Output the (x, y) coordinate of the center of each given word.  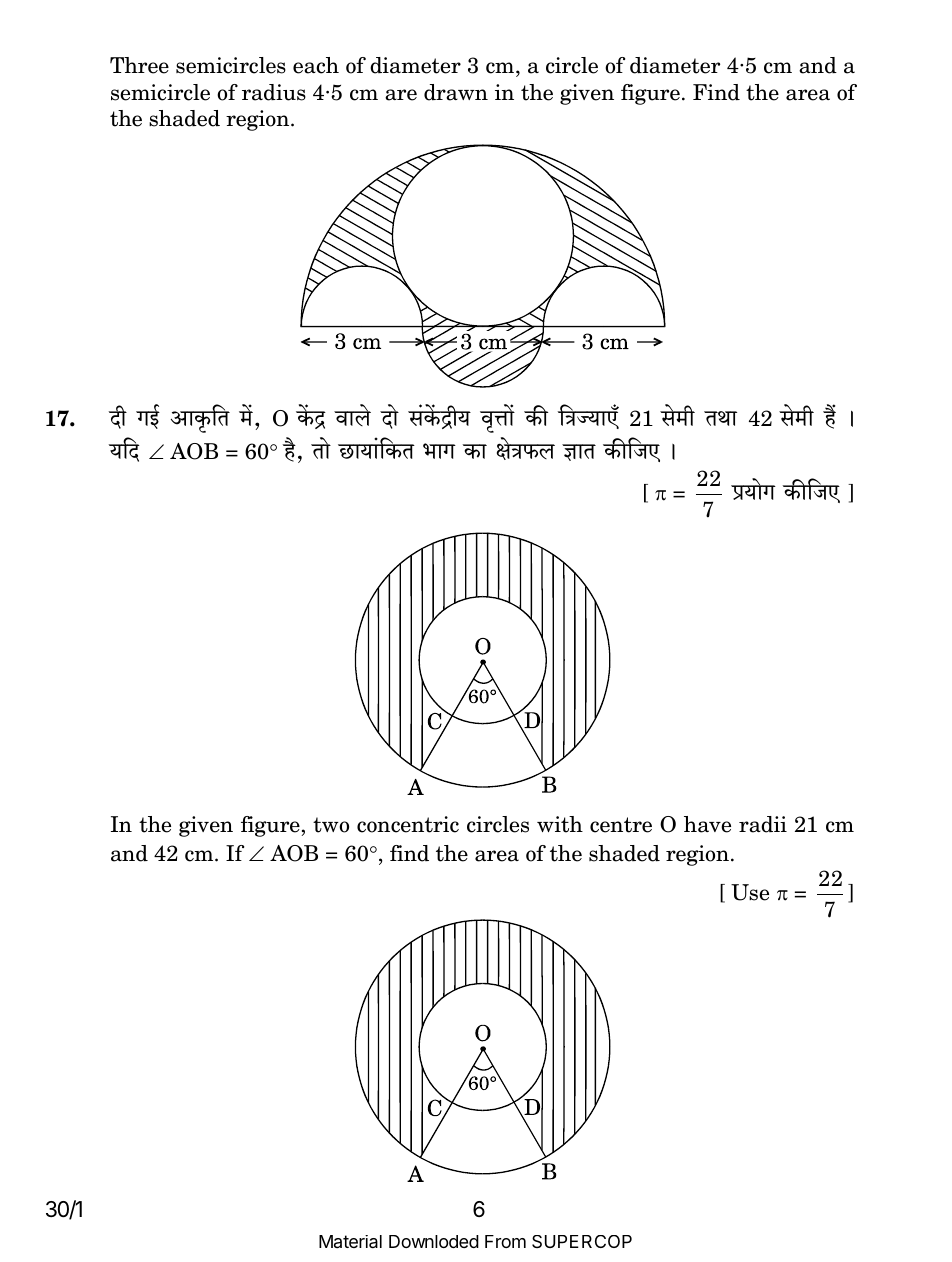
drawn (456, 92)
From (505, 1241)
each (316, 65)
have (707, 824)
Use (750, 892)
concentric (408, 824)
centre (621, 825)
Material (350, 1242)
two (331, 825)
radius (274, 92)
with (560, 824)
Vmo (321, 448)
